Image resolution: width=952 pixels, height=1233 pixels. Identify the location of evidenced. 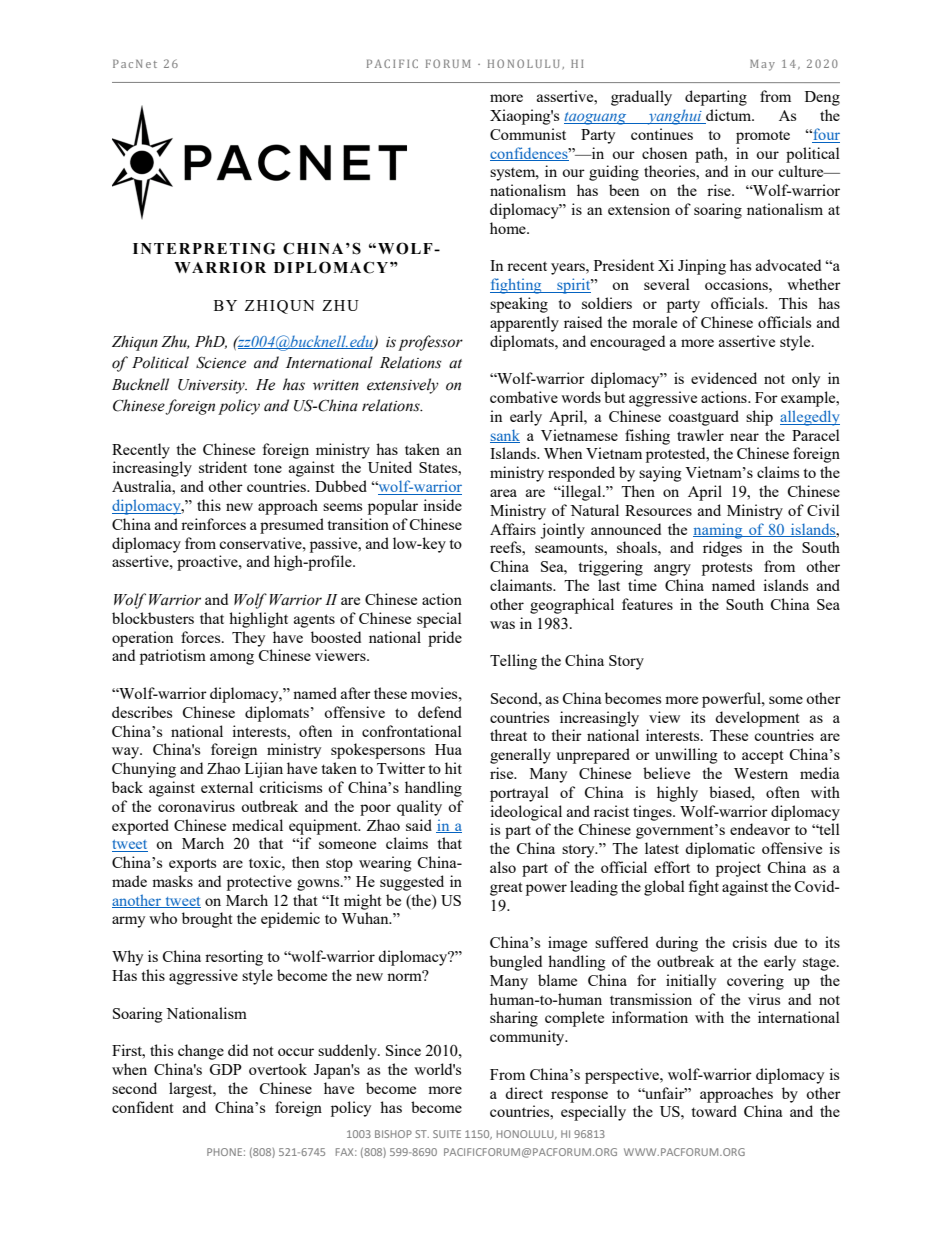
(724, 378).
